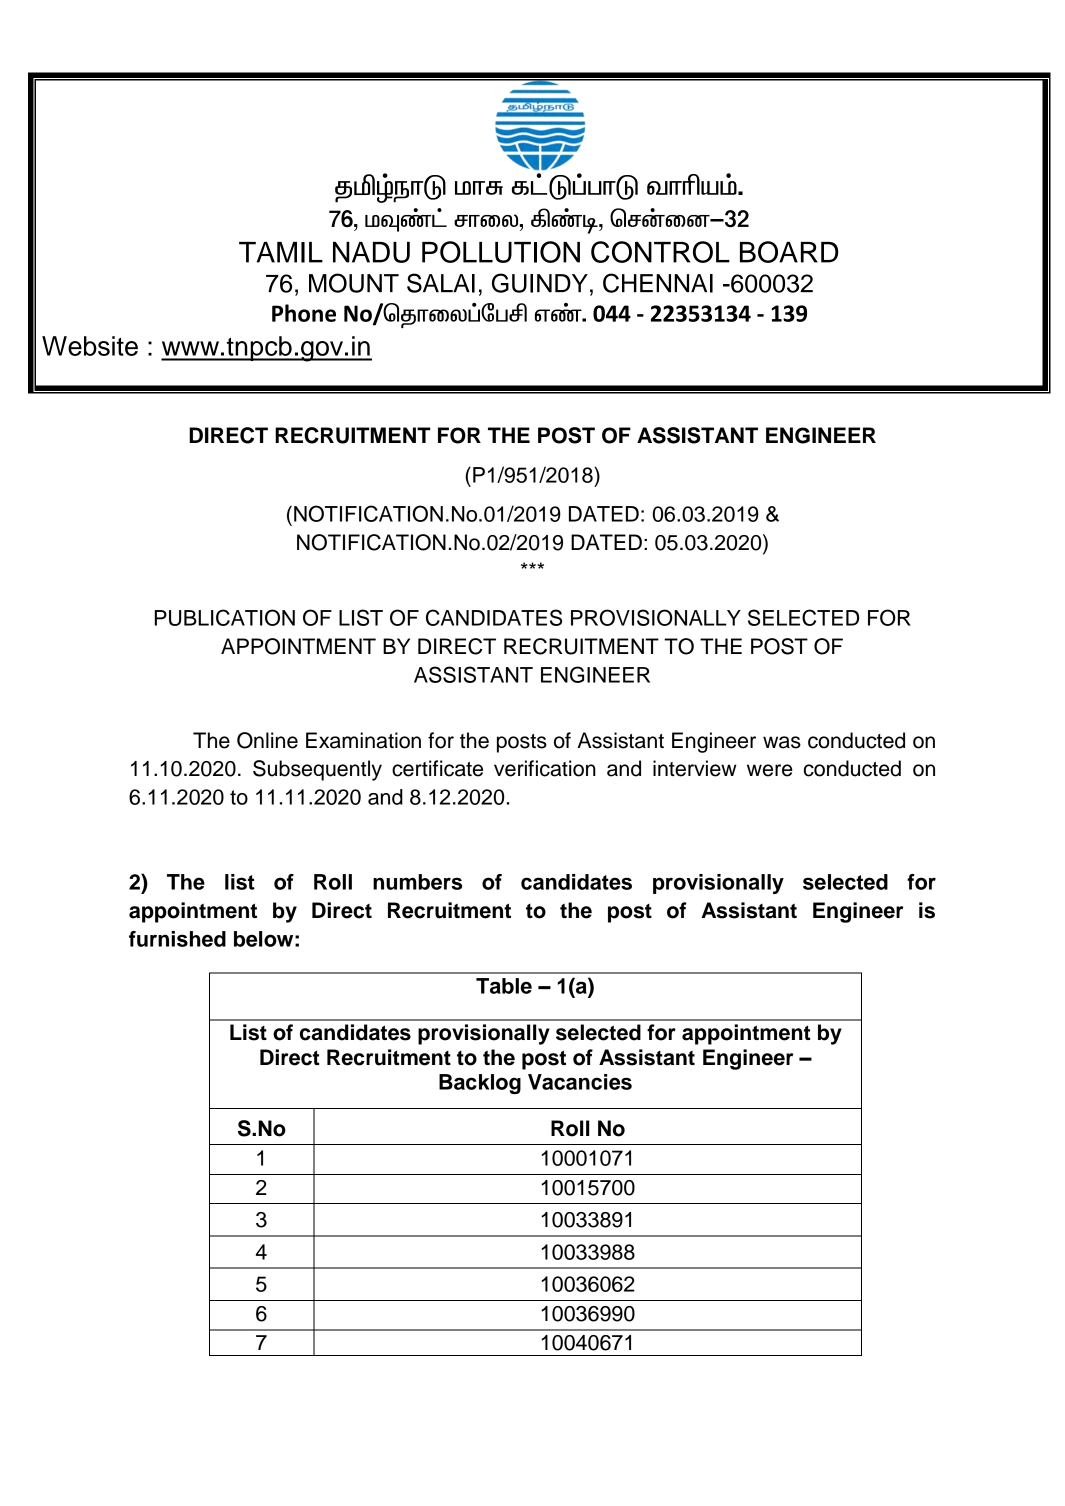  What do you see at coordinates (501, 252) in the screenshot?
I see `POLLUTION` at bounding box center [501, 252].
